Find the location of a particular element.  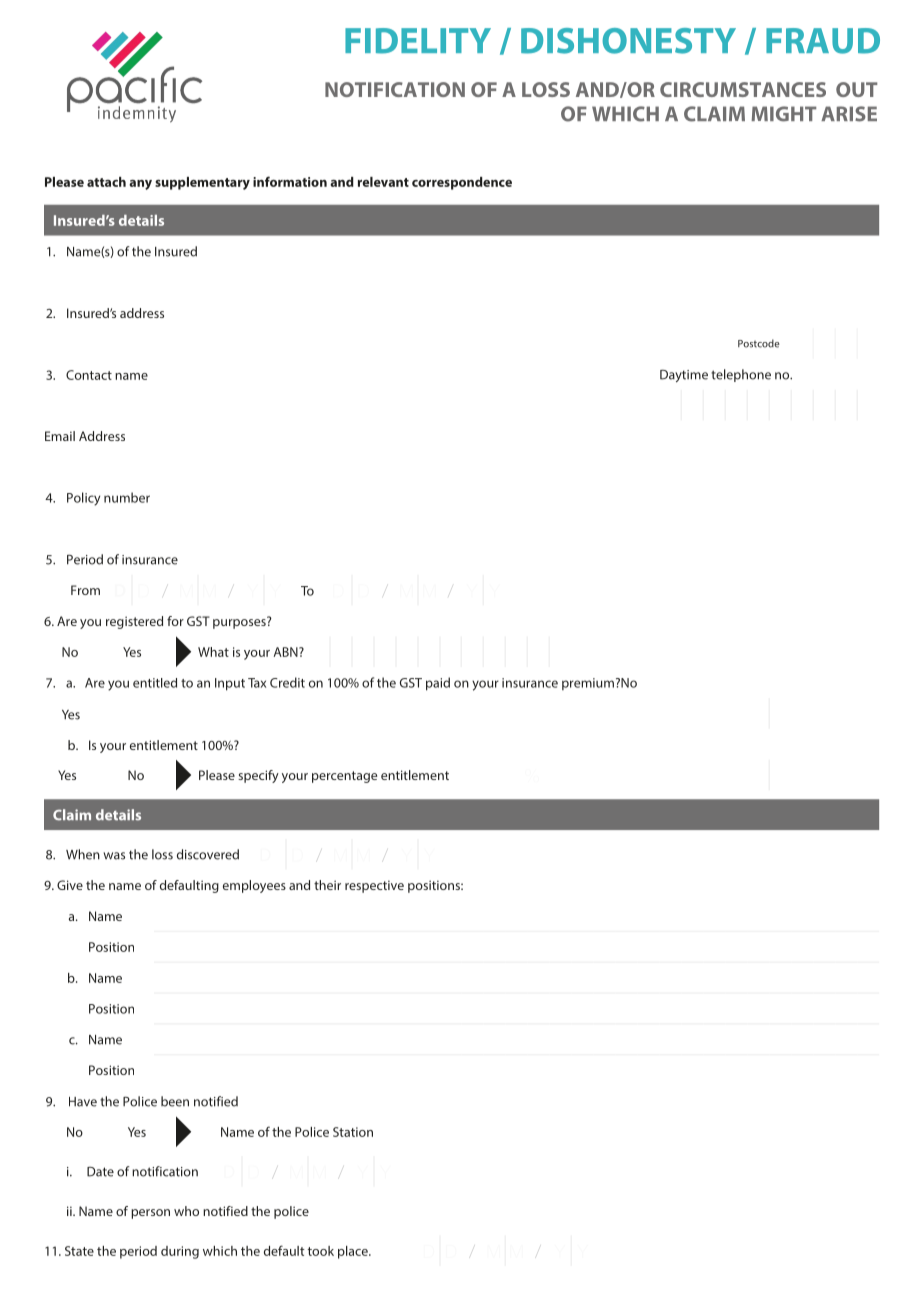

Daytime is located at coordinates (684, 375).
